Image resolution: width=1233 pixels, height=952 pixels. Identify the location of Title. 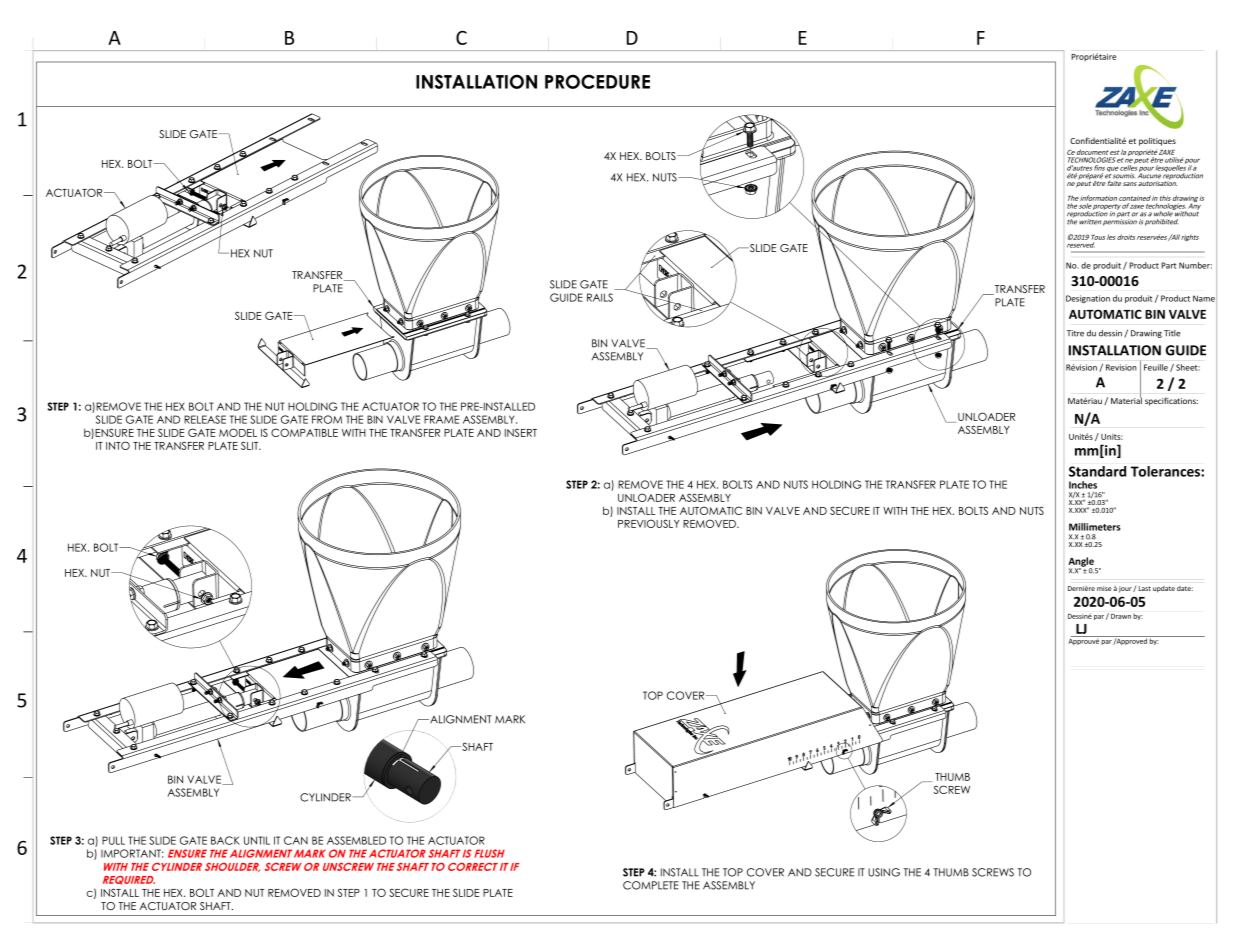
(1172, 333).
